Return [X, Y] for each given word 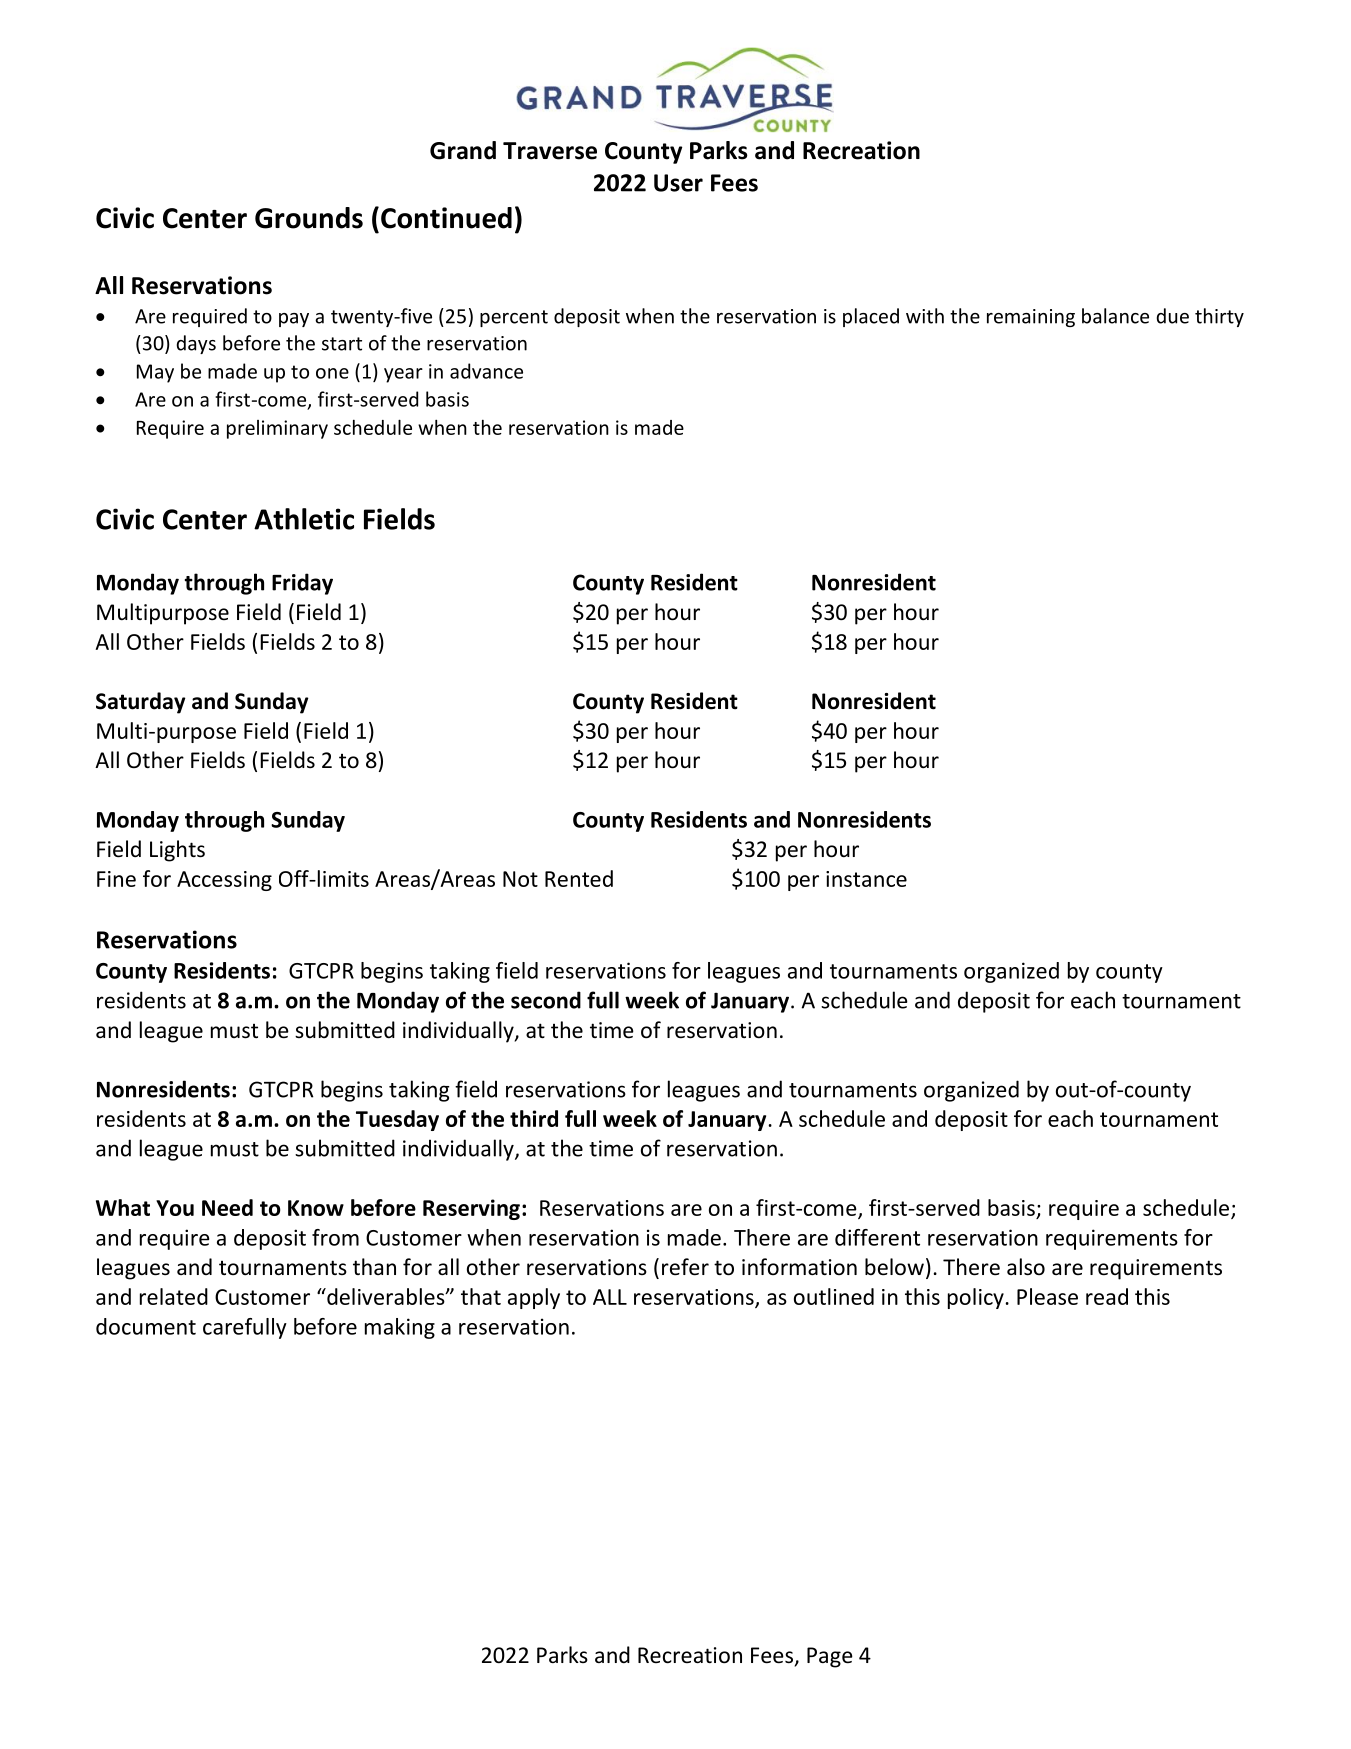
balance [1115, 316]
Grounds [309, 218]
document [146, 1326]
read [1107, 1296]
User [678, 183]
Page [830, 1657]
